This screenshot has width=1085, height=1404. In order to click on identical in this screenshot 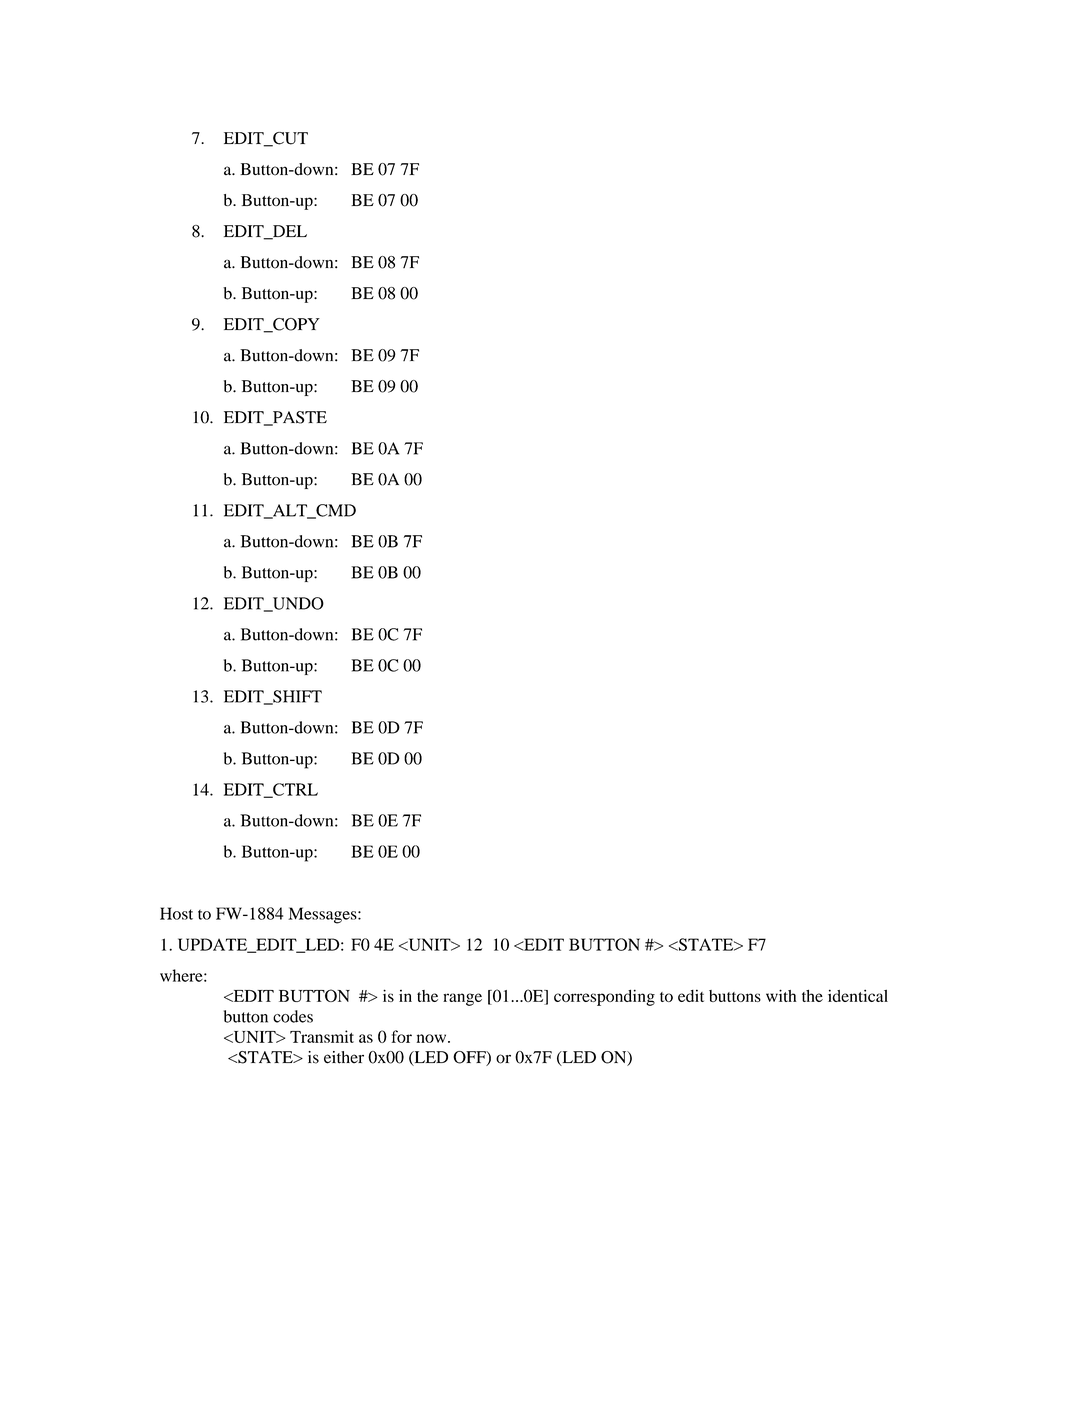, I will do `click(858, 995)`.
